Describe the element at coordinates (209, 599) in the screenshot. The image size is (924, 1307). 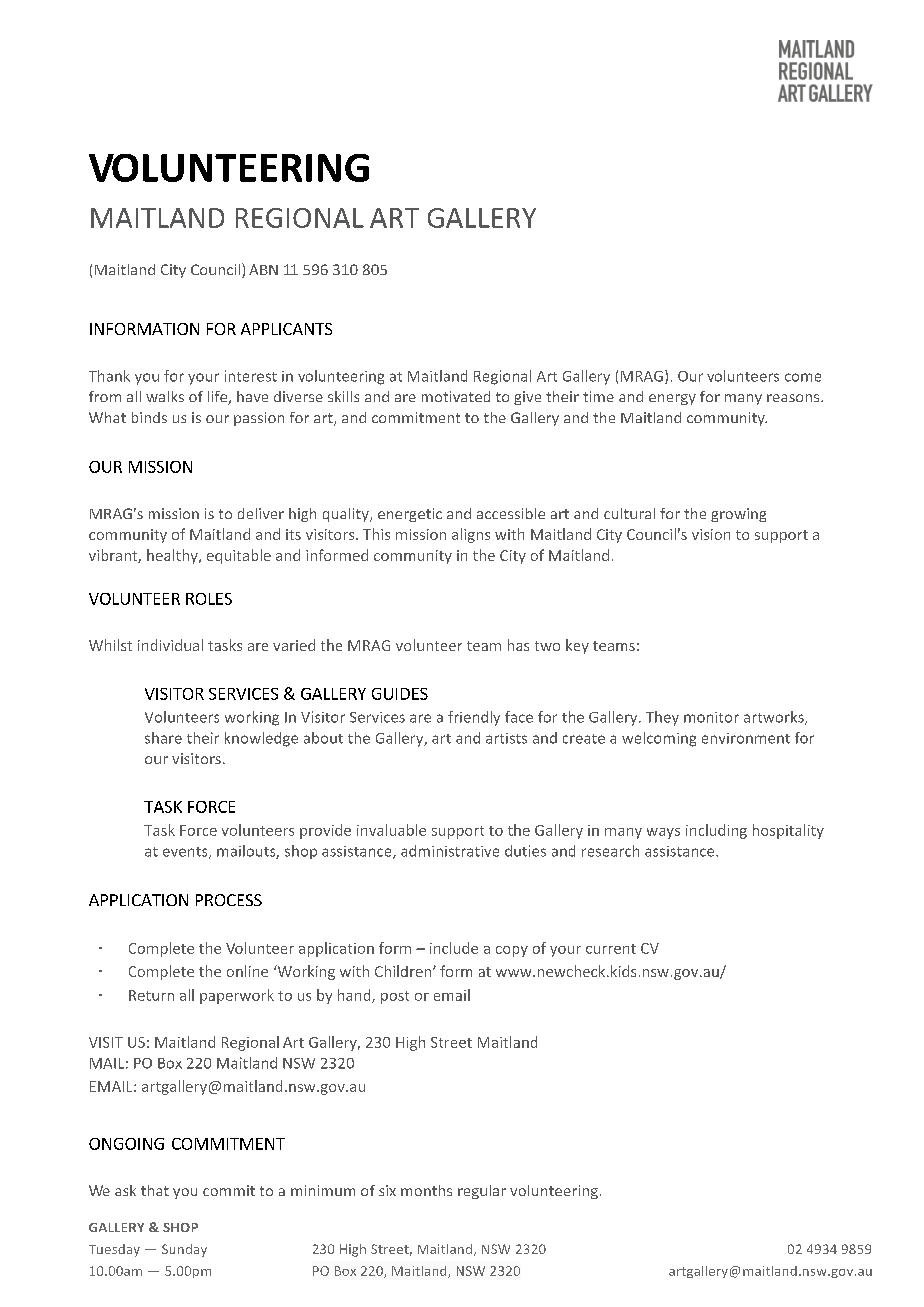
I see `ROLES` at that location.
